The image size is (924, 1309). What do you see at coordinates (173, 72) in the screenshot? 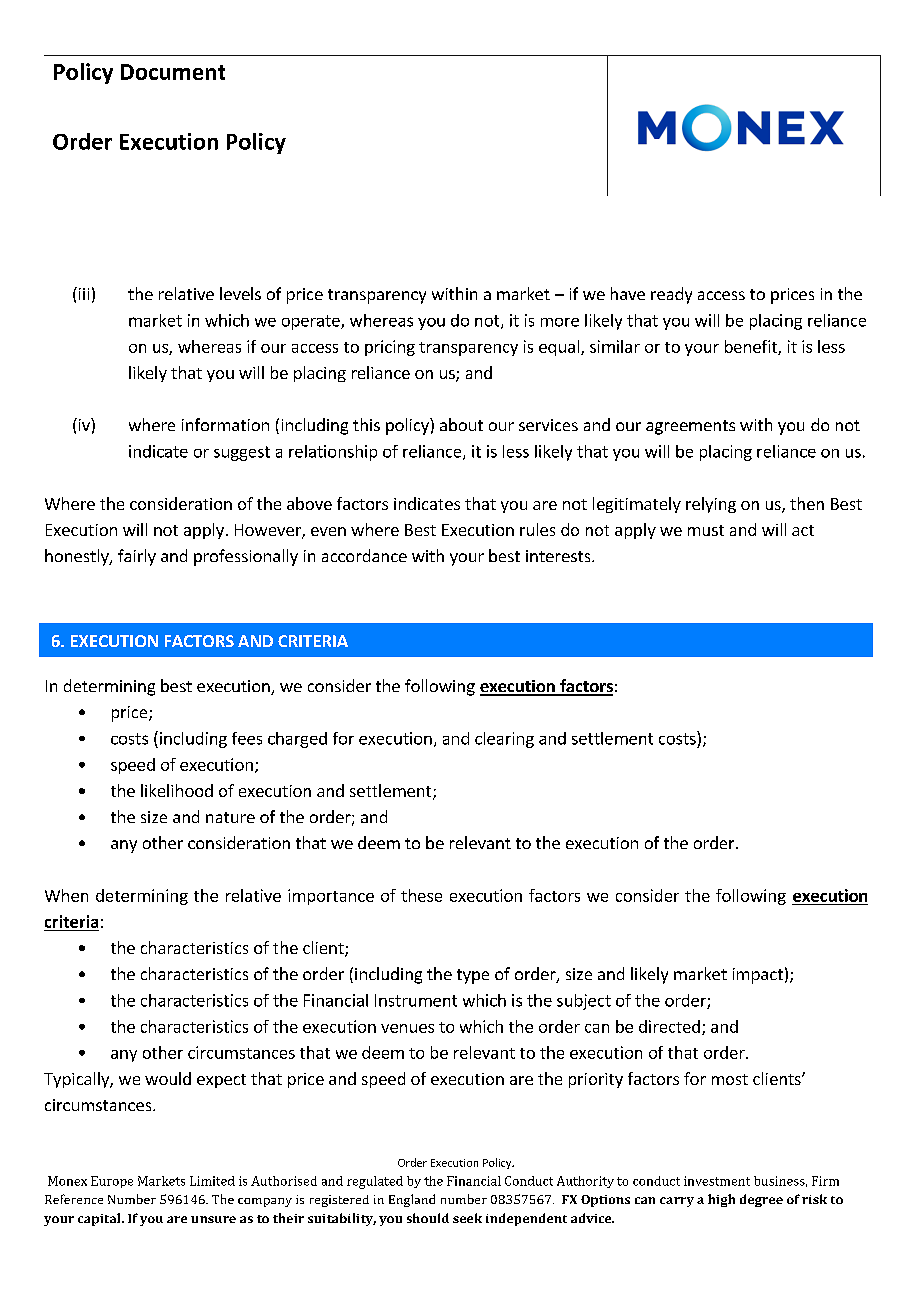
I see `Document` at bounding box center [173, 72].
